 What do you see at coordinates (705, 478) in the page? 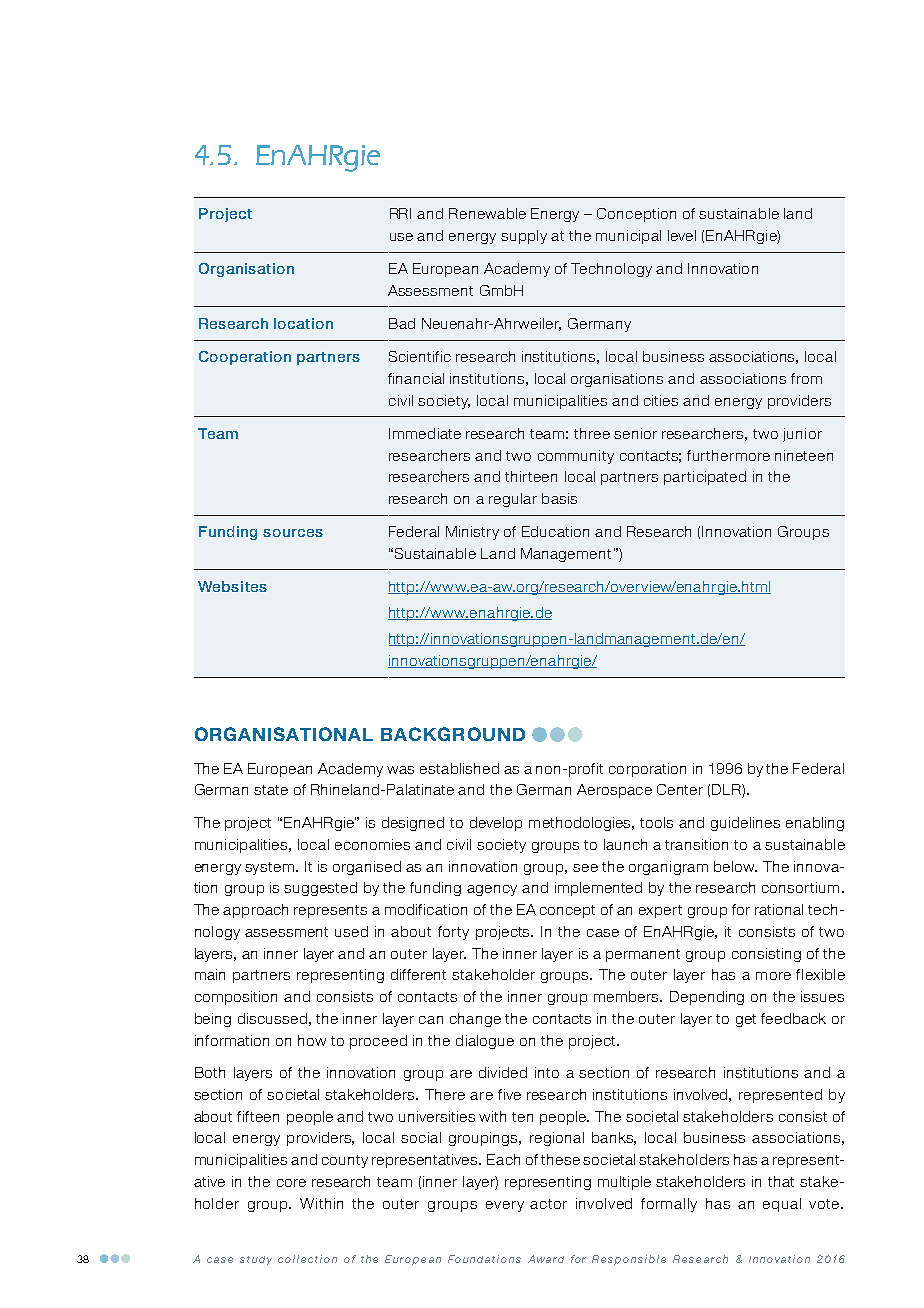
I see `participated` at bounding box center [705, 478].
